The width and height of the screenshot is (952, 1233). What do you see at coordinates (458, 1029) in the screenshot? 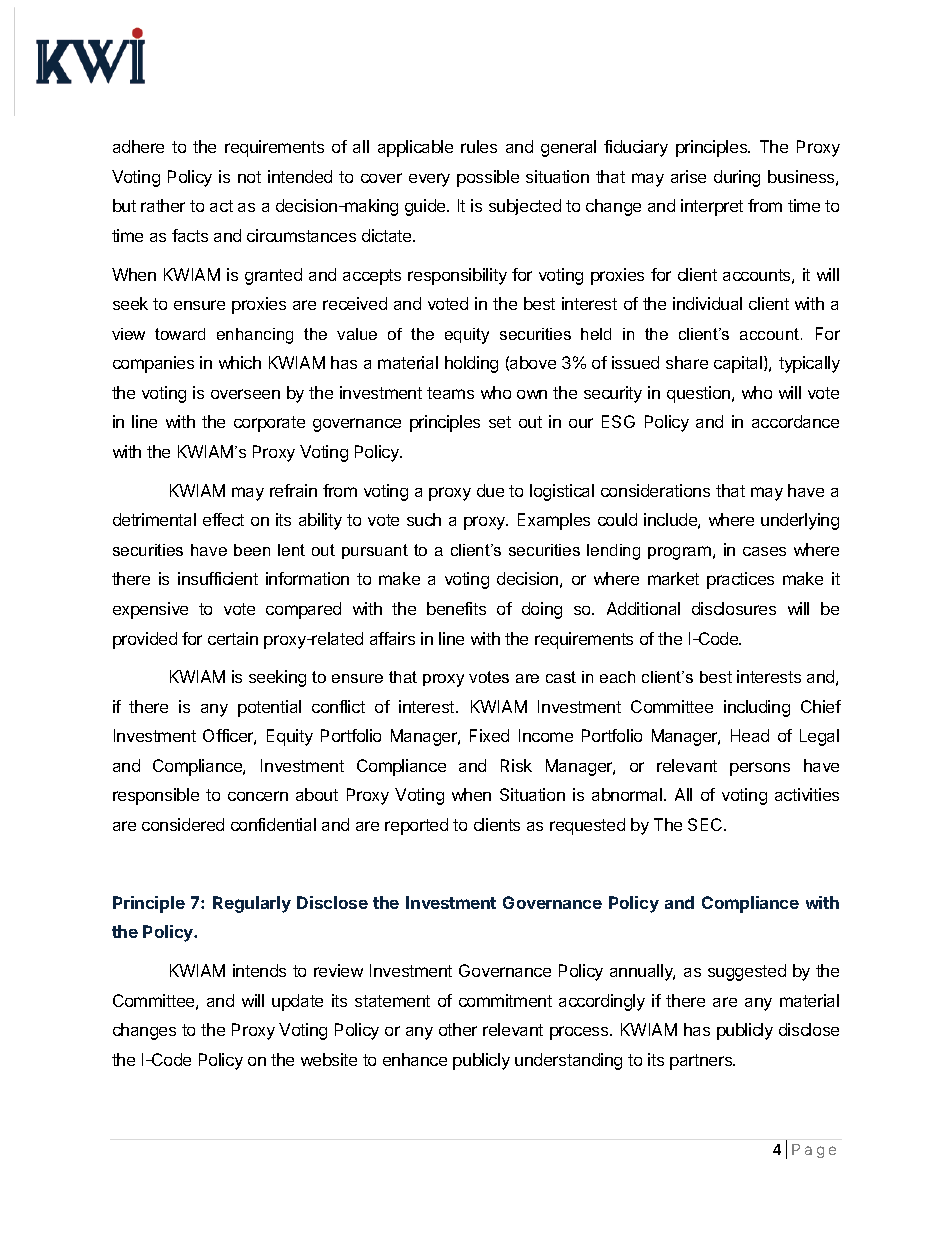
I see `other` at bounding box center [458, 1029].
